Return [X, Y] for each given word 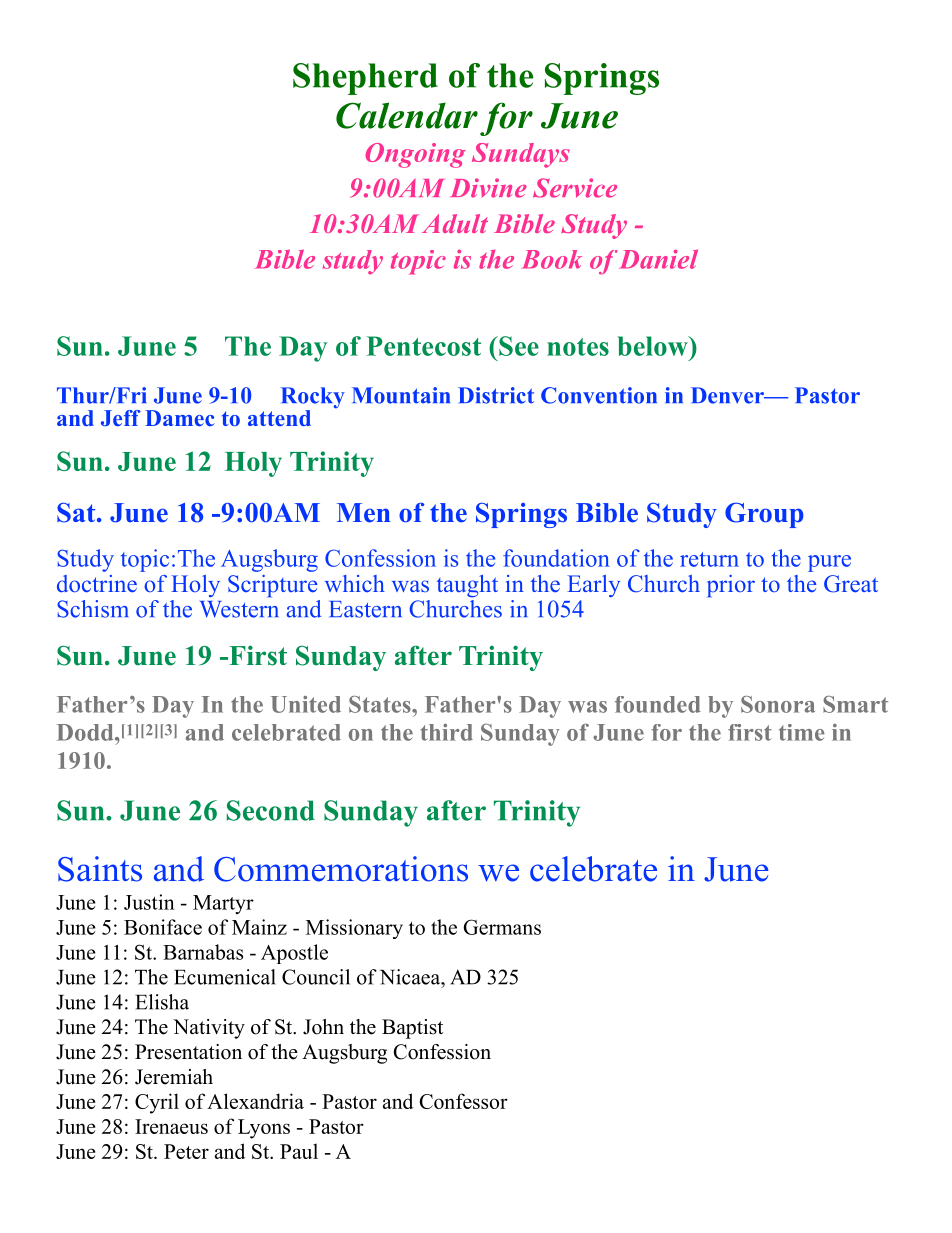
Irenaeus [171, 1126]
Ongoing [415, 155]
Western [239, 609]
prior [731, 586]
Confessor [464, 1101]
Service [575, 188]
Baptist [412, 1029]
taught [467, 586]
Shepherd [365, 79]
